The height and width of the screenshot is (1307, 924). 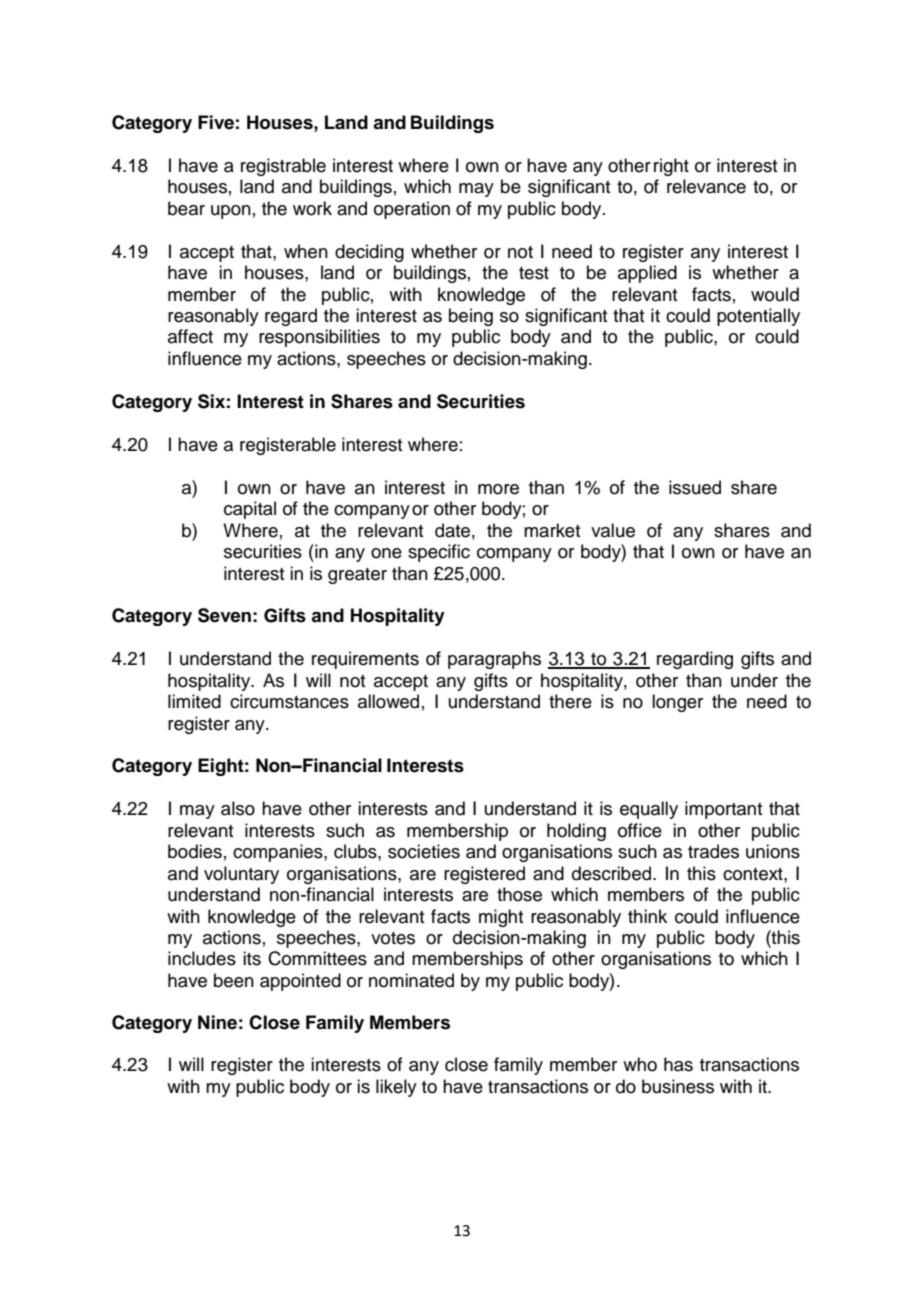 I want to click on there, so click(x=570, y=701).
